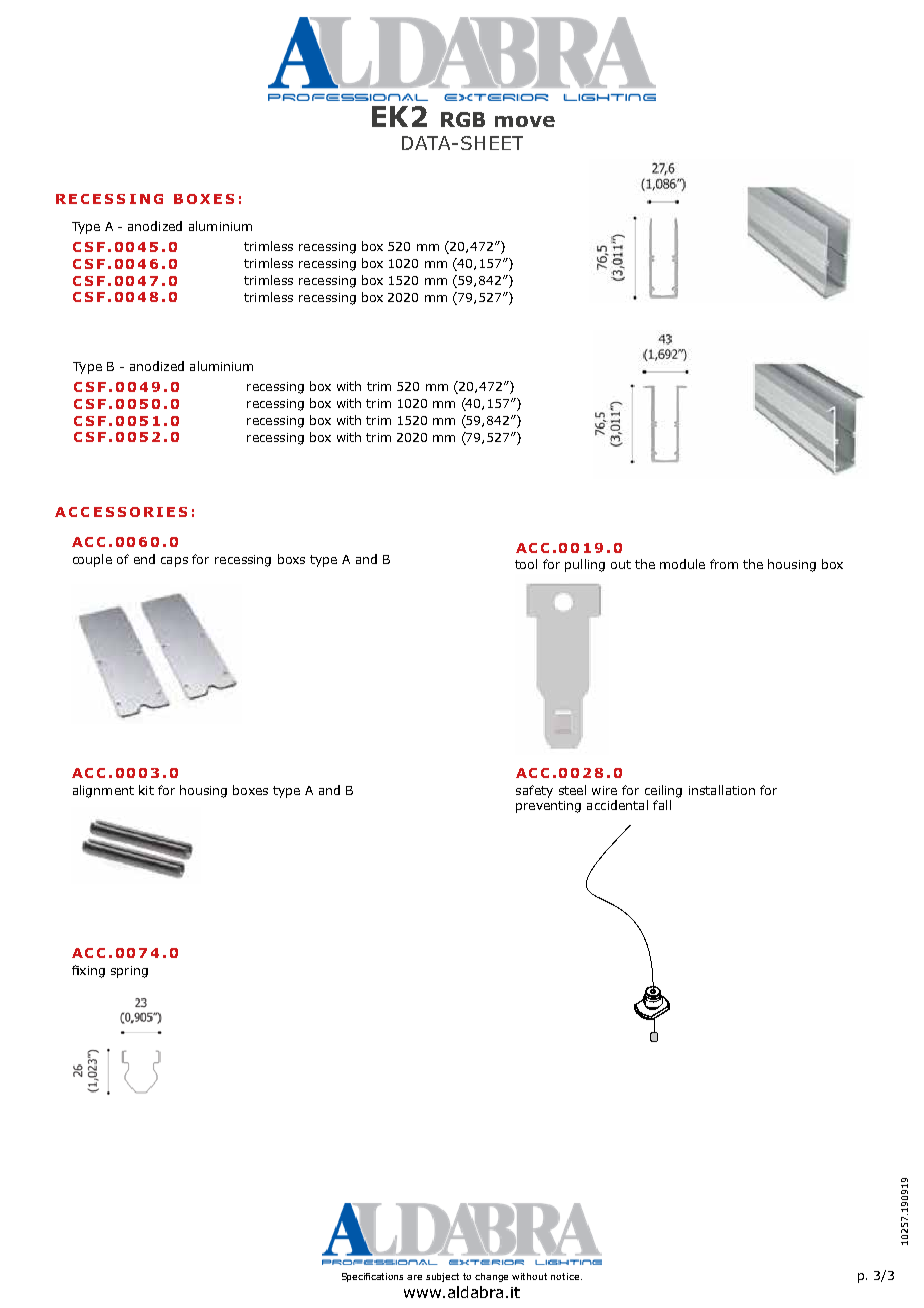 The width and height of the screenshot is (924, 1308). What do you see at coordinates (534, 791) in the screenshot?
I see `safety` at bounding box center [534, 791].
